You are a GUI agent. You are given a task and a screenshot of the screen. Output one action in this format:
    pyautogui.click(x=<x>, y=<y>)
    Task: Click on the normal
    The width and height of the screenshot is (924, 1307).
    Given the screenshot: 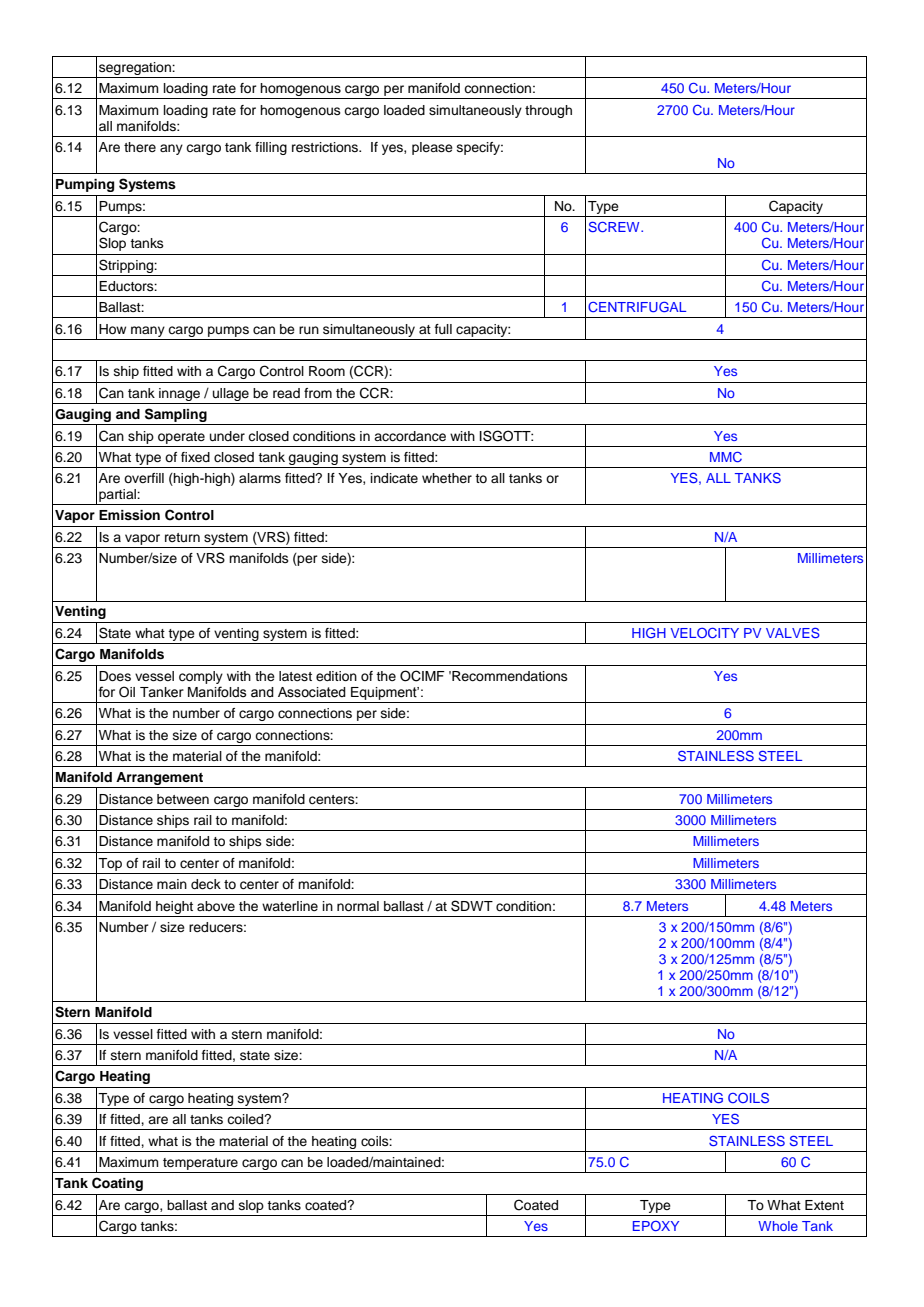 What is the action you would take?
    pyautogui.click(x=358, y=906)
